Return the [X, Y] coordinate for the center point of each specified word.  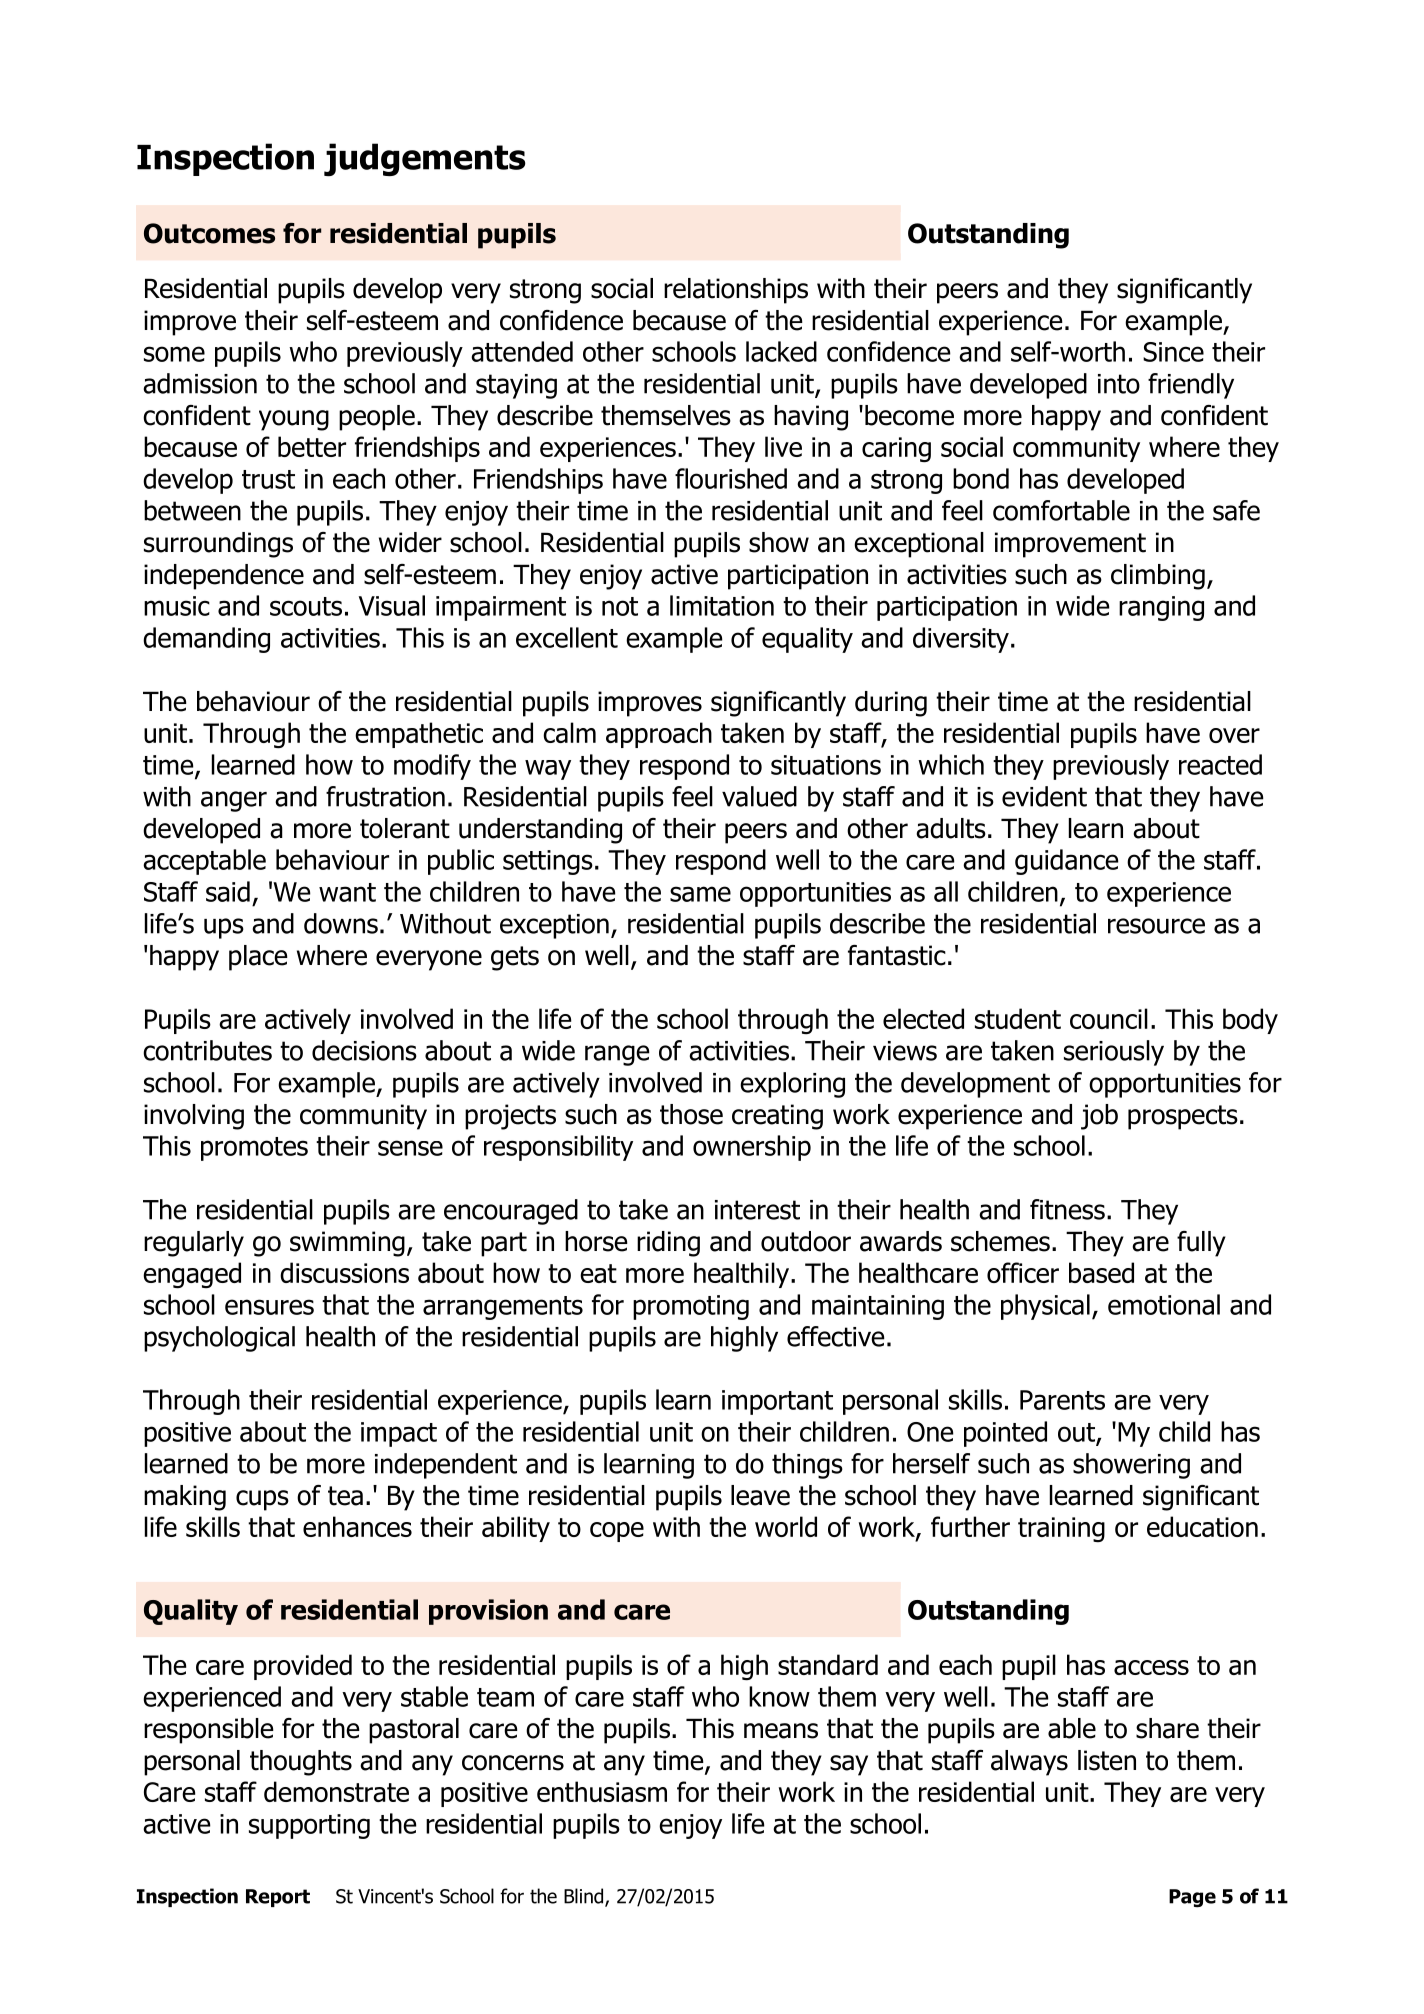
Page [1192, 1898]
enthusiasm [602, 1791]
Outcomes [209, 233]
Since [1173, 352]
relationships [736, 291]
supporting [309, 1826]
